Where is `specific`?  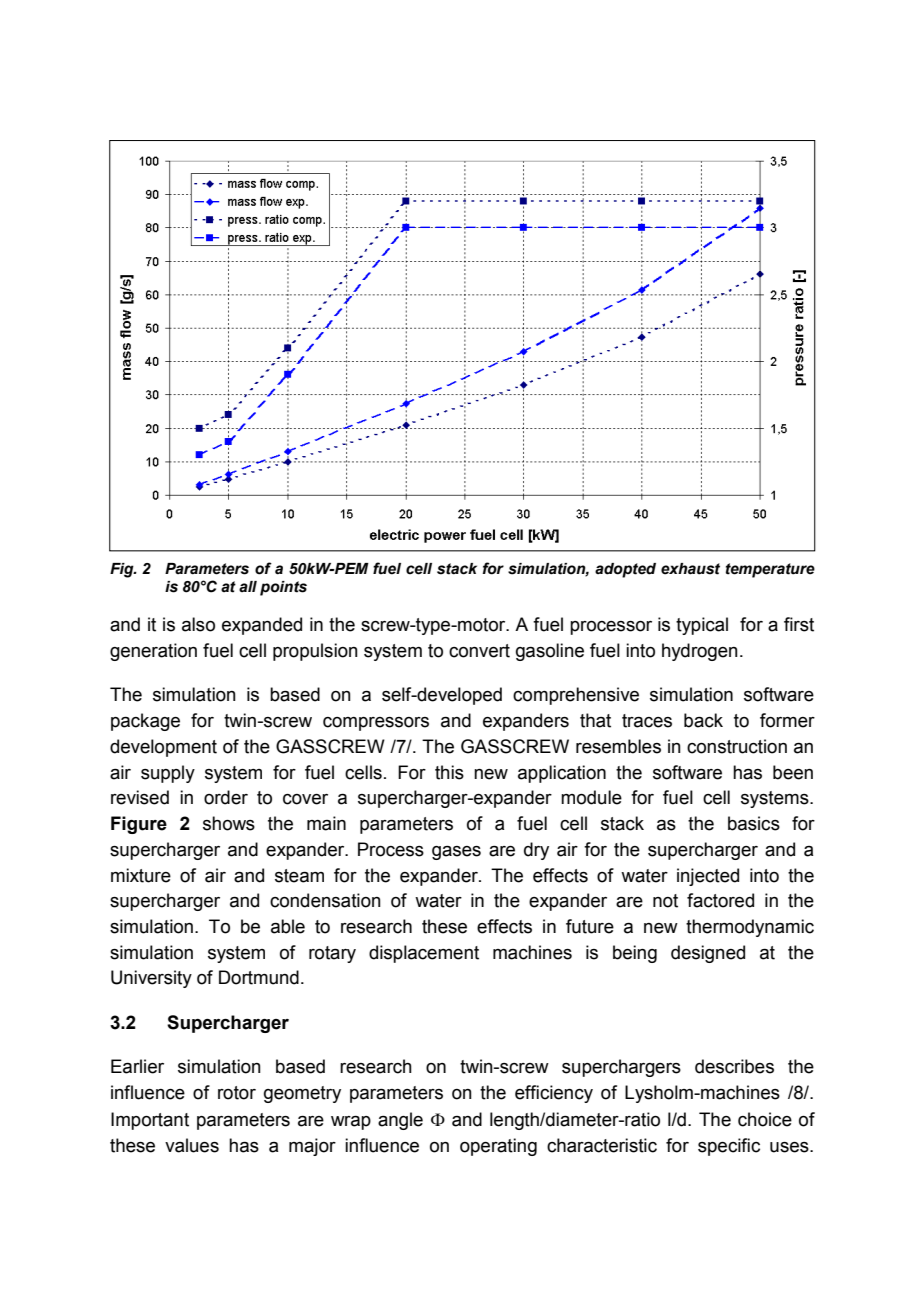 specific is located at coordinates (729, 1147).
